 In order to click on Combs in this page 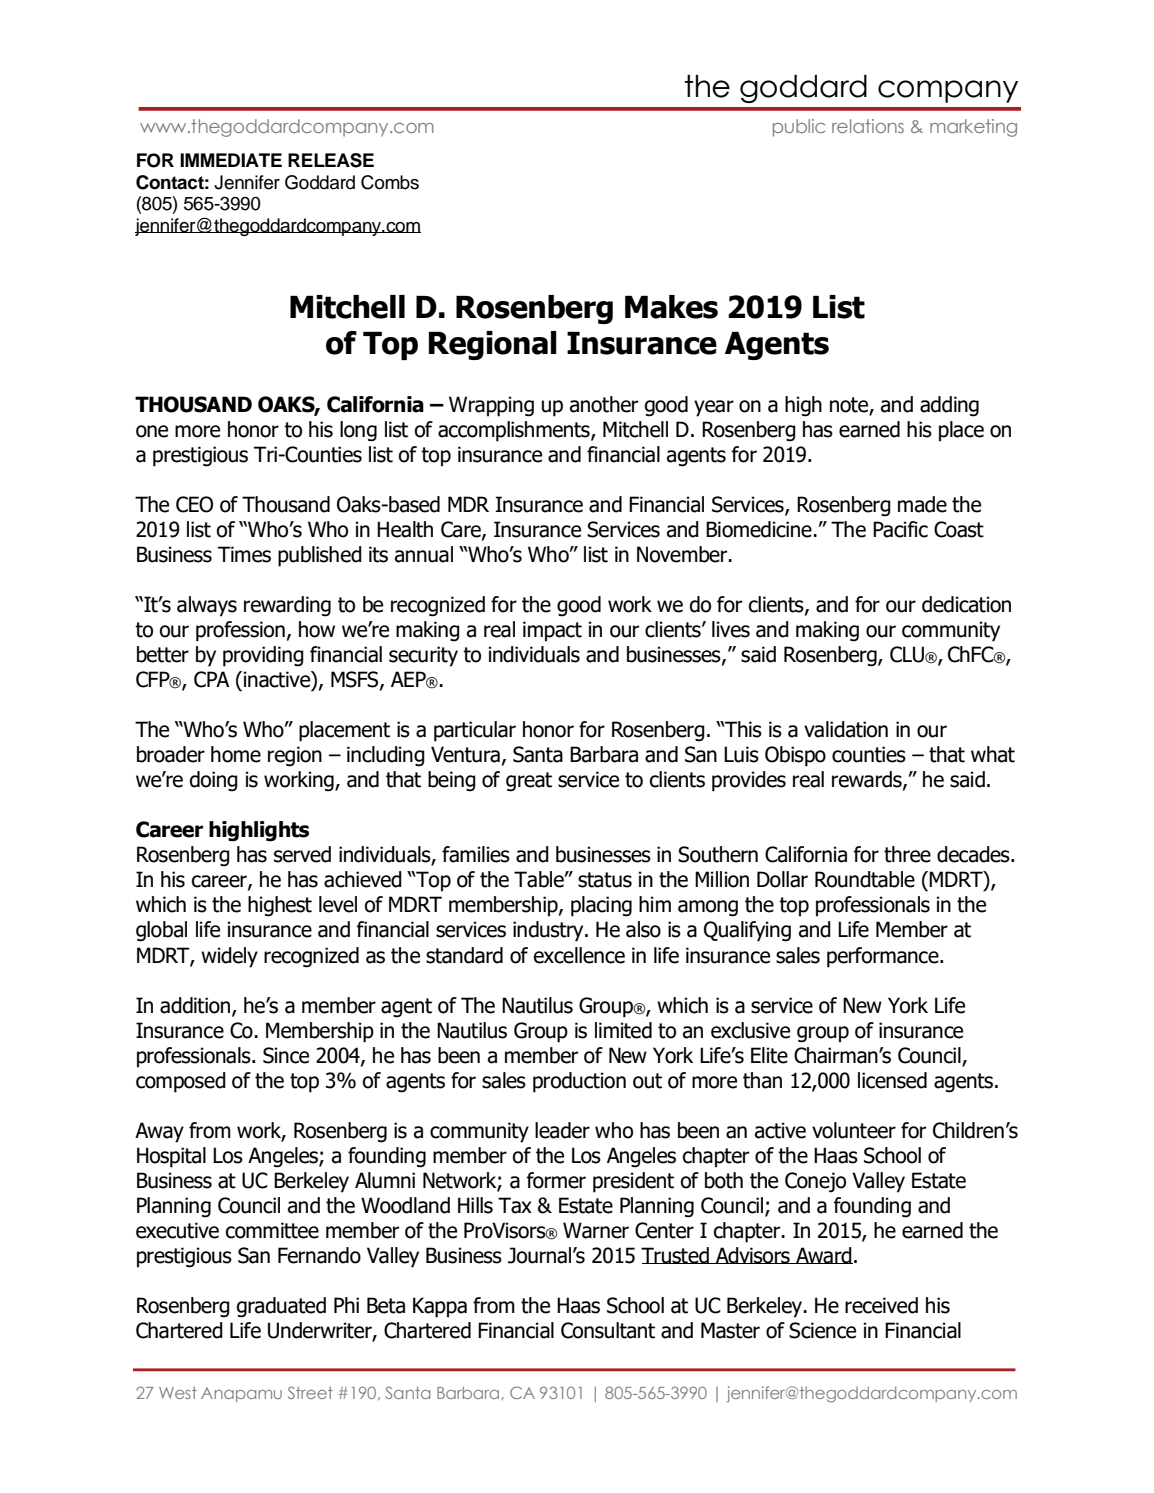, I will do `click(390, 182)`.
